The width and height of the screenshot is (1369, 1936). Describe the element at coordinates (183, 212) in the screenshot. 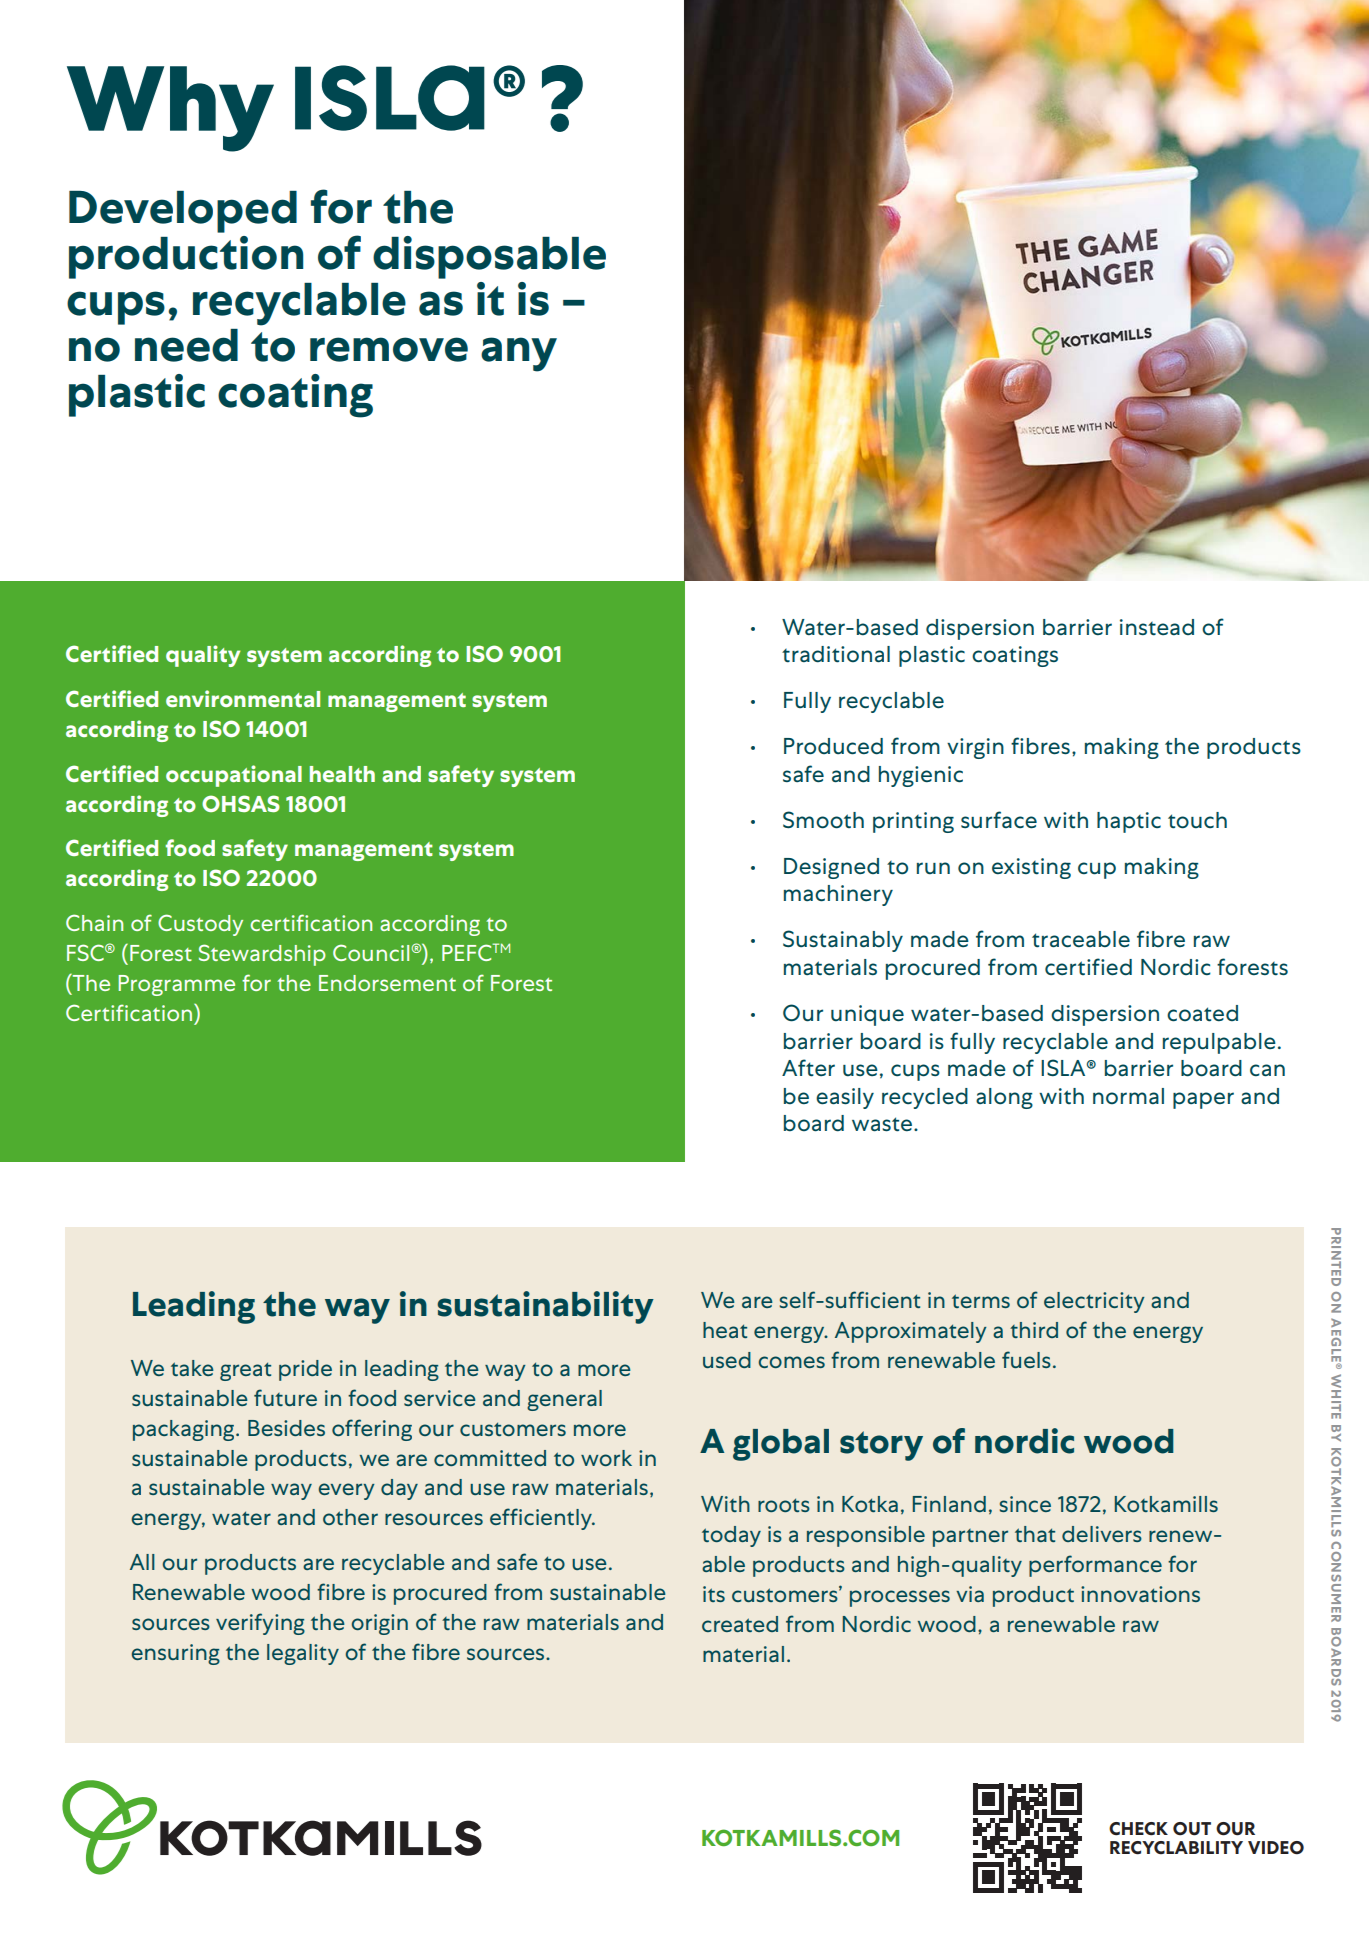

I see `Developed` at that location.
